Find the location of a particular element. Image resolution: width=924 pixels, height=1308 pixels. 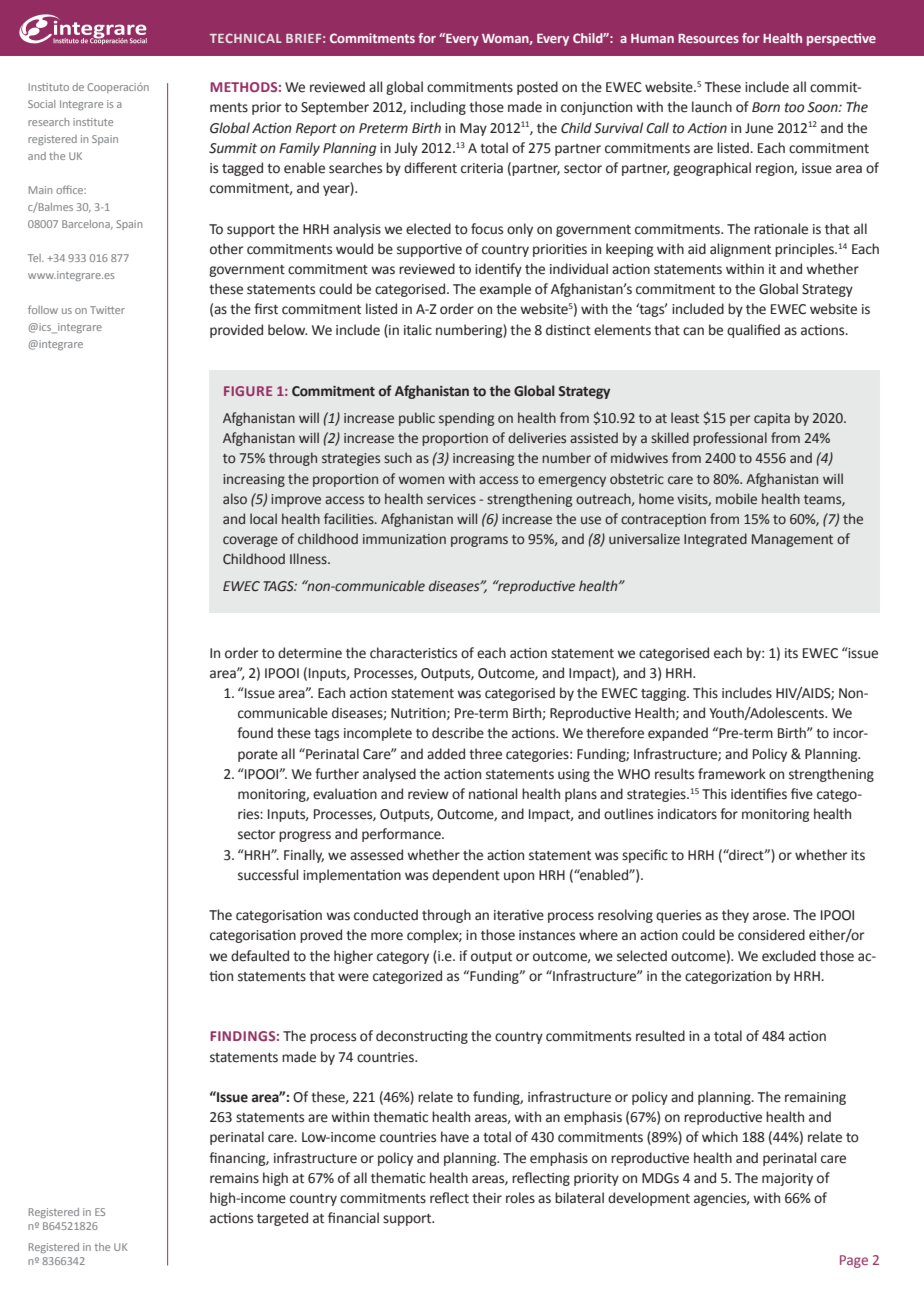

italic is located at coordinates (418, 330).
